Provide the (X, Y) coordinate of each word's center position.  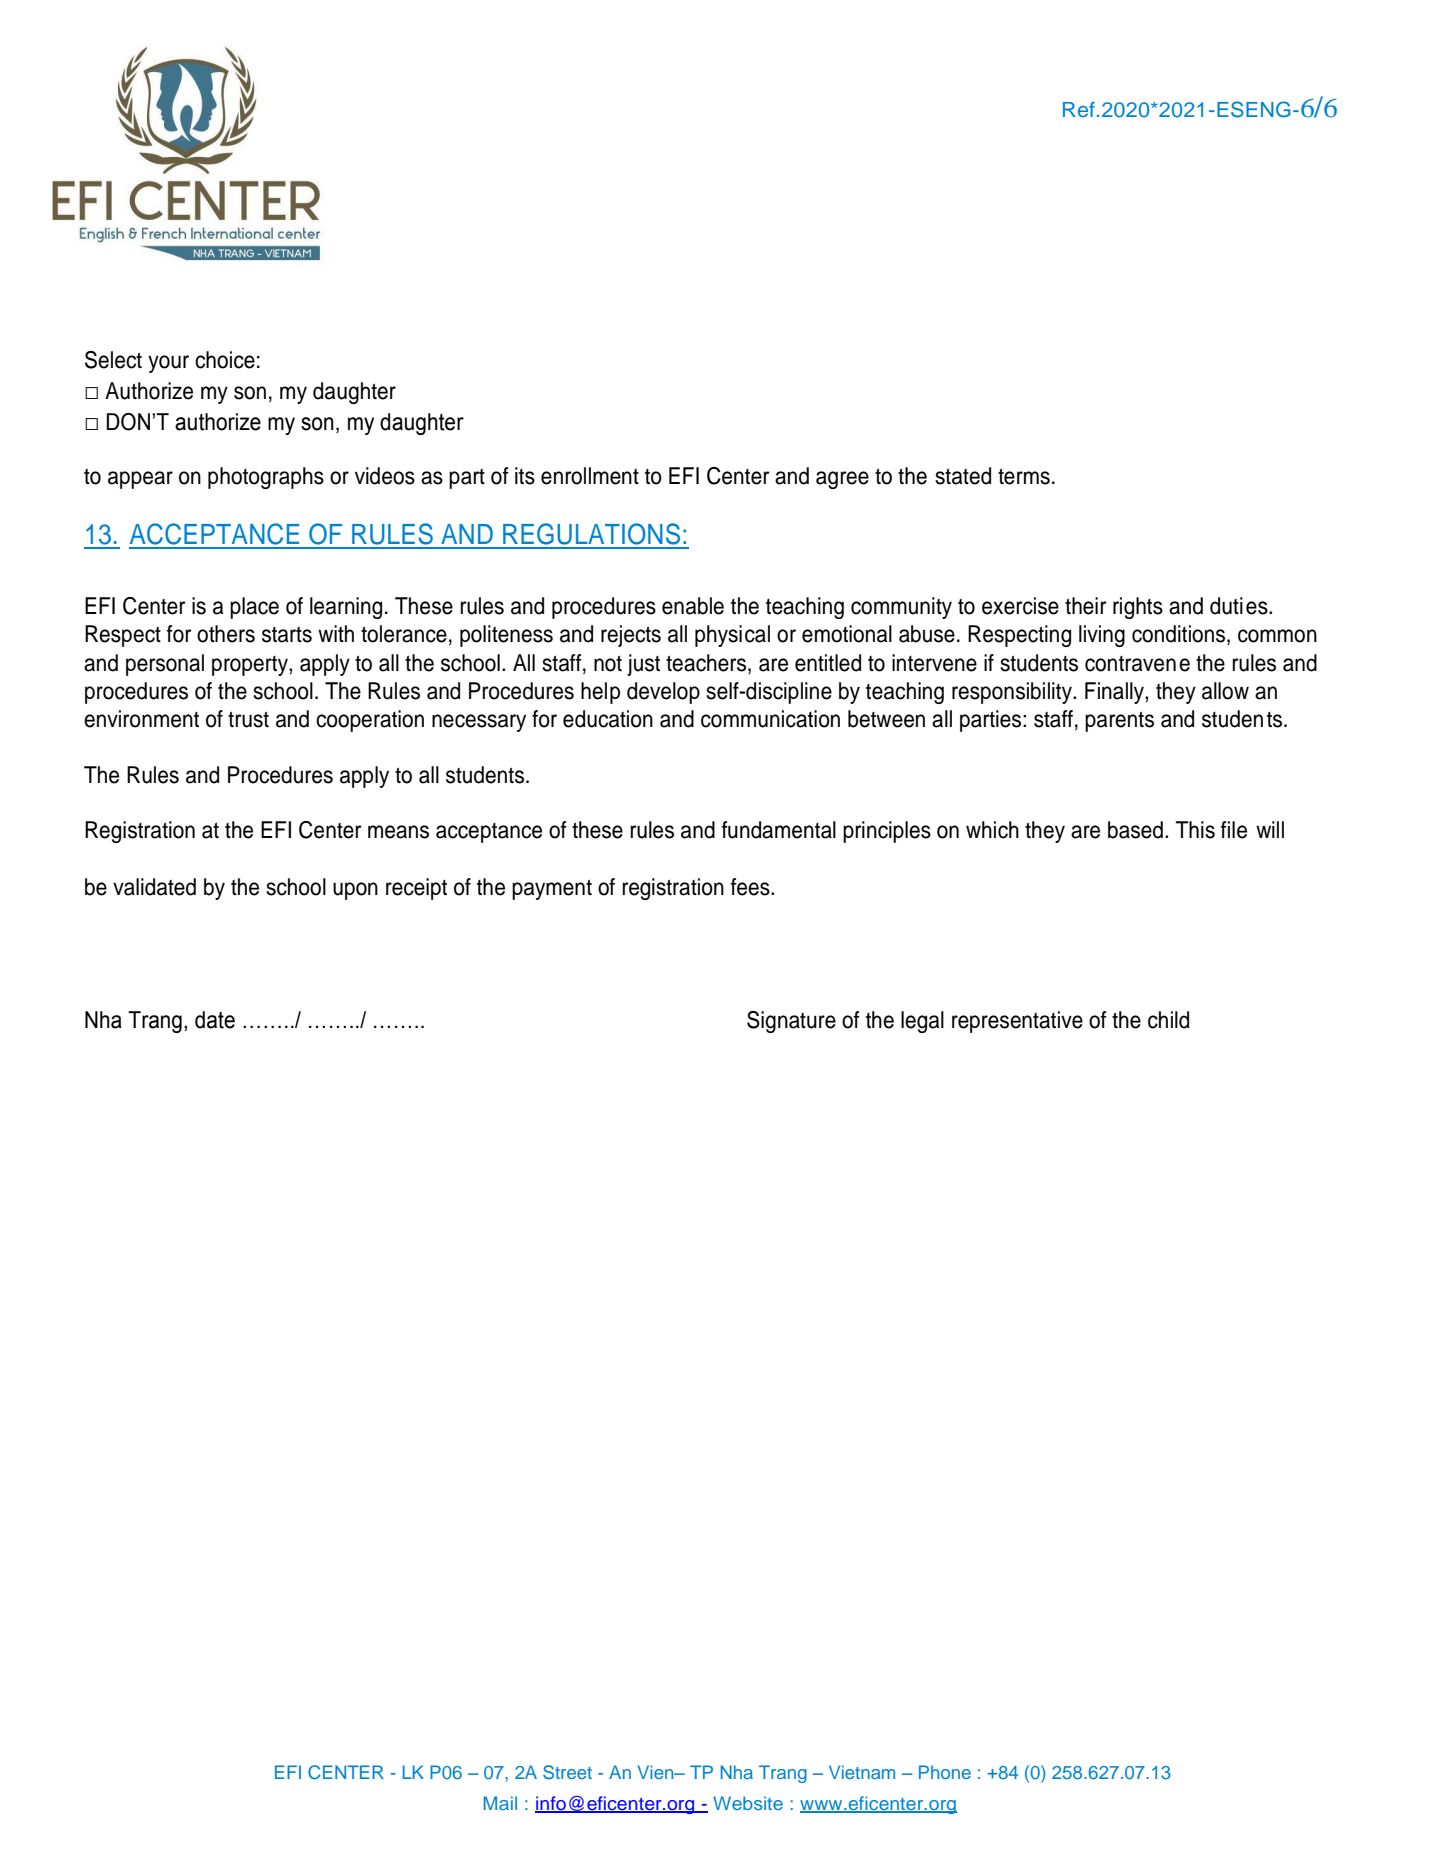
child (1168, 1020)
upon (355, 891)
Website (748, 1803)
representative (1017, 1022)
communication (770, 719)
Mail (500, 1803)
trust (248, 719)
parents (1119, 721)
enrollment (590, 476)
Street (567, 1772)
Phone (945, 1772)
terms (1024, 476)
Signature (791, 1022)
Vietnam (862, 1772)
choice (225, 360)
